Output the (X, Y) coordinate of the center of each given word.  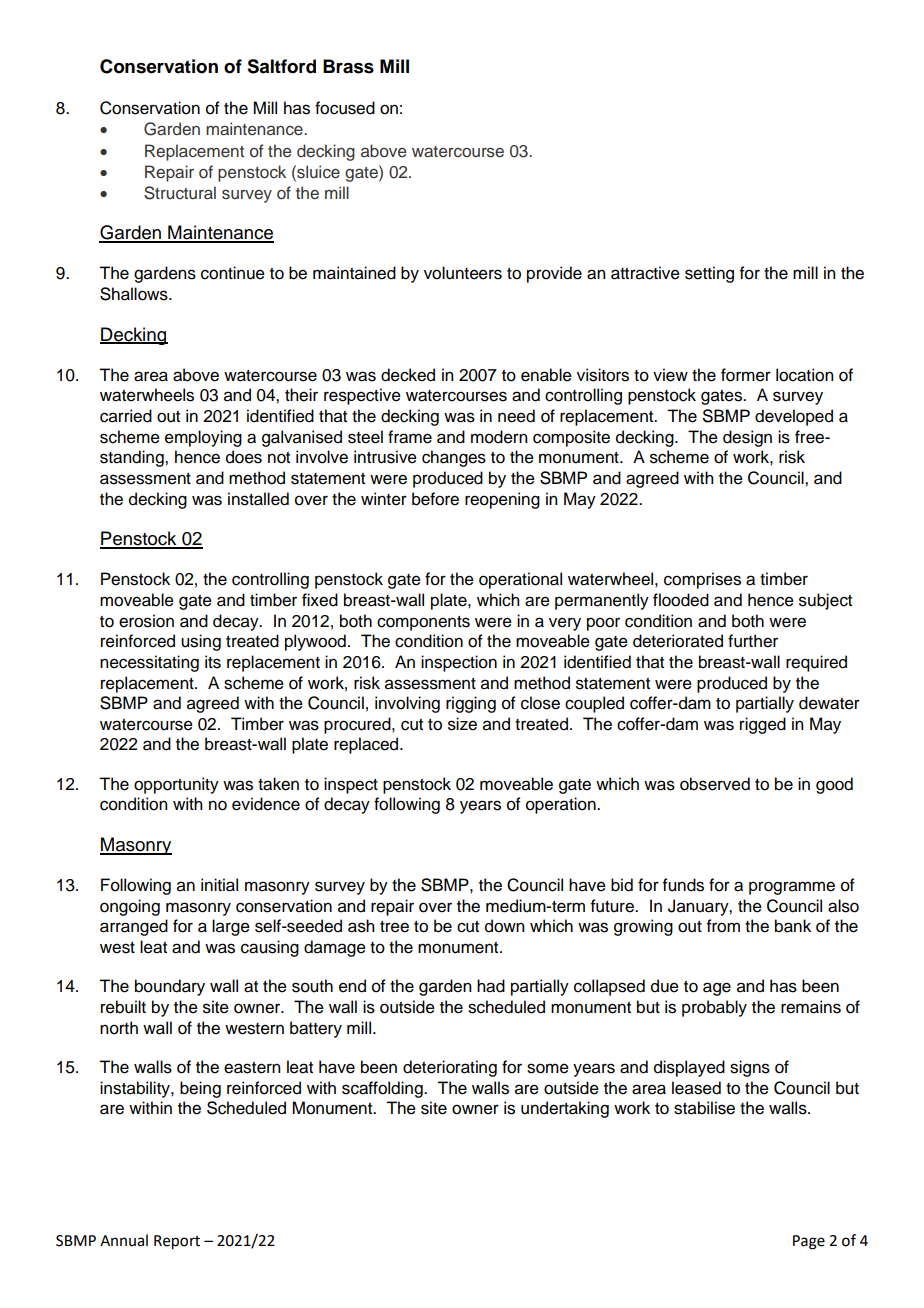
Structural (180, 193)
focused (345, 108)
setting (709, 274)
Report (177, 1242)
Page (809, 1242)
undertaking (565, 1109)
